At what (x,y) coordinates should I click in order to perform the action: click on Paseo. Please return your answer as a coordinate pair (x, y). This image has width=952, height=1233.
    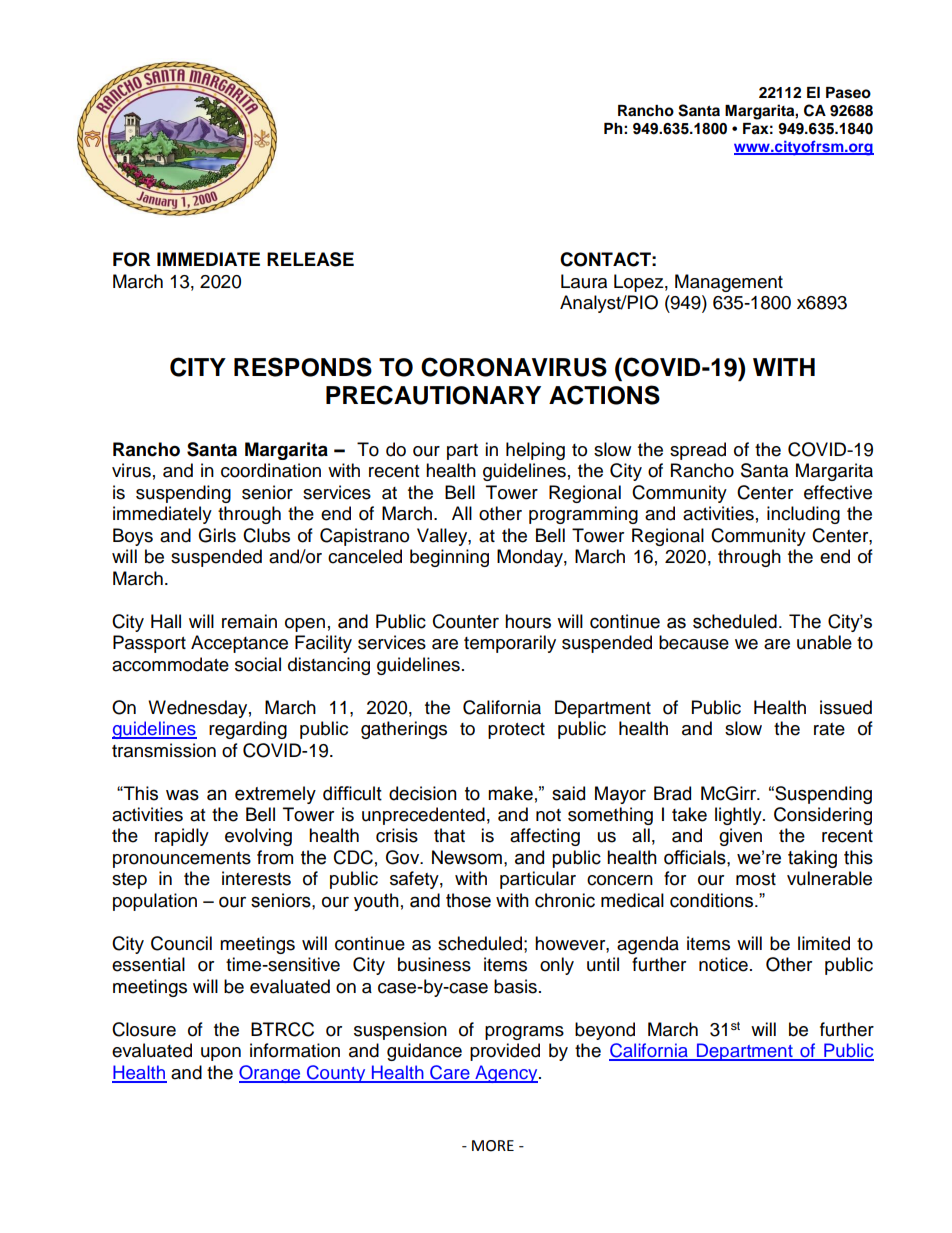
    Looking at the image, I should click on (848, 93).
